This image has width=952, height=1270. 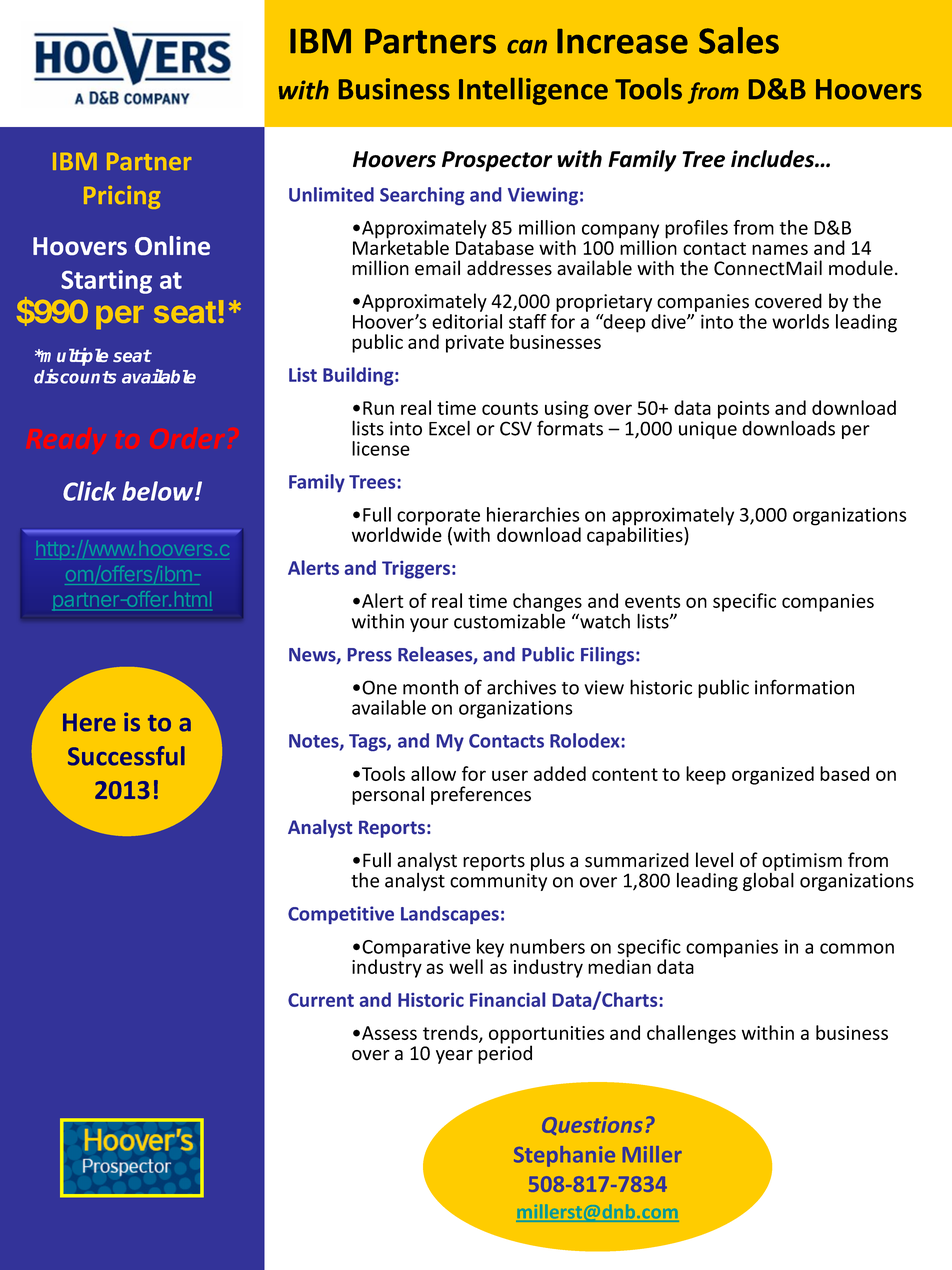 What do you see at coordinates (691, 1034) in the image?
I see `challenges` at bounding box center [691, 1034].
